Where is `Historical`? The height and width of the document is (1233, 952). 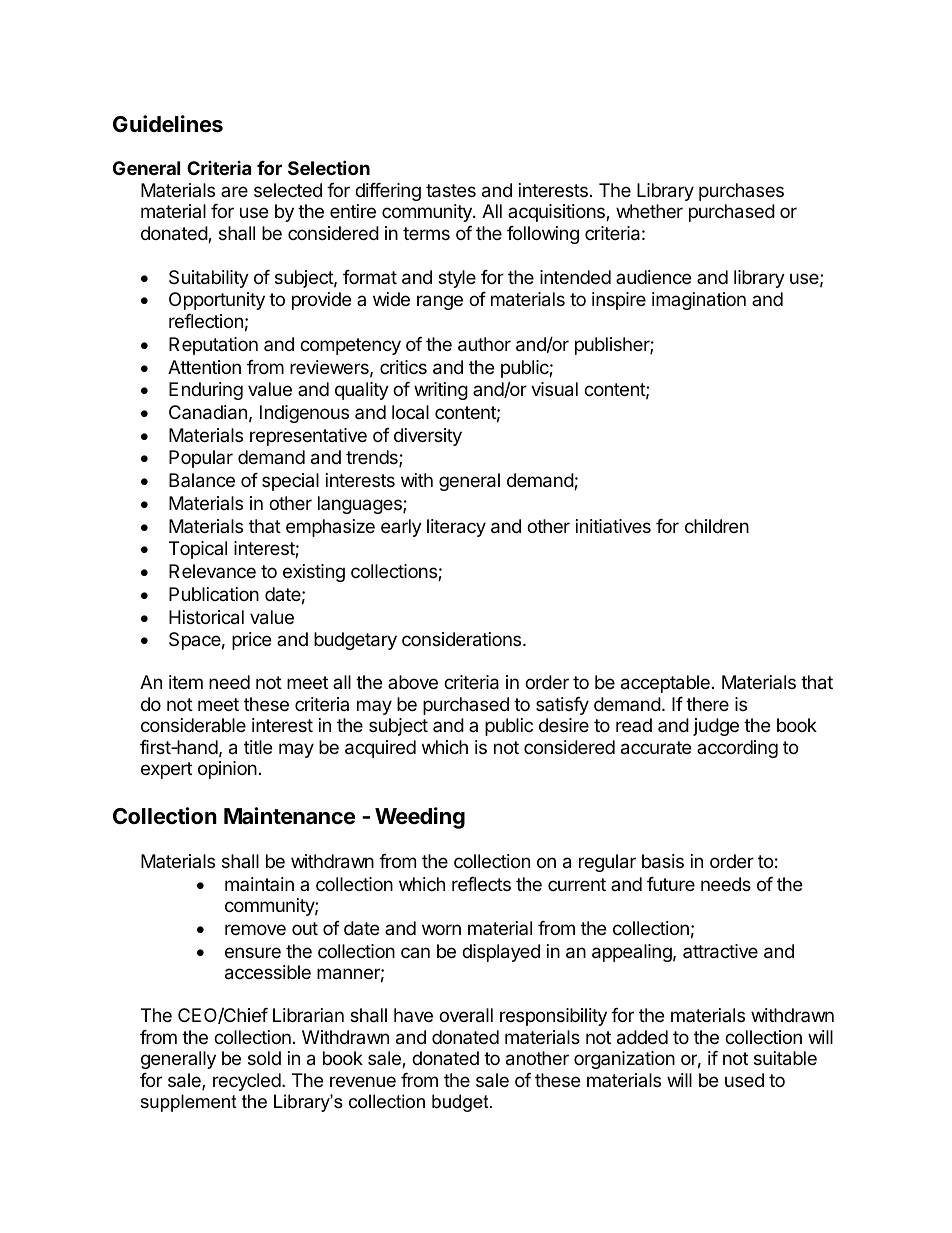 Historical is located at coordinates (206, 617).
